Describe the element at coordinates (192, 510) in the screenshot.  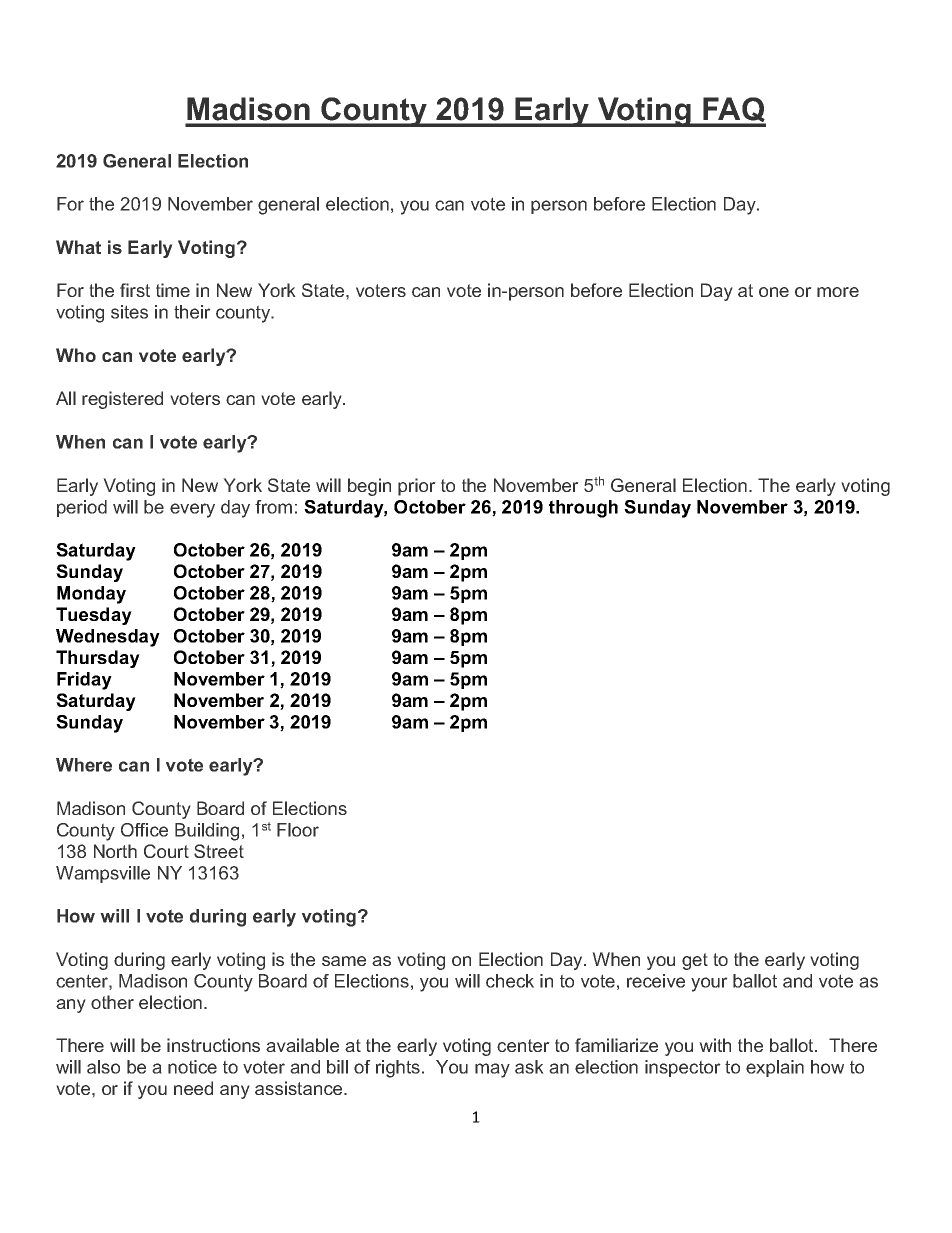
I see `every` at that location.
